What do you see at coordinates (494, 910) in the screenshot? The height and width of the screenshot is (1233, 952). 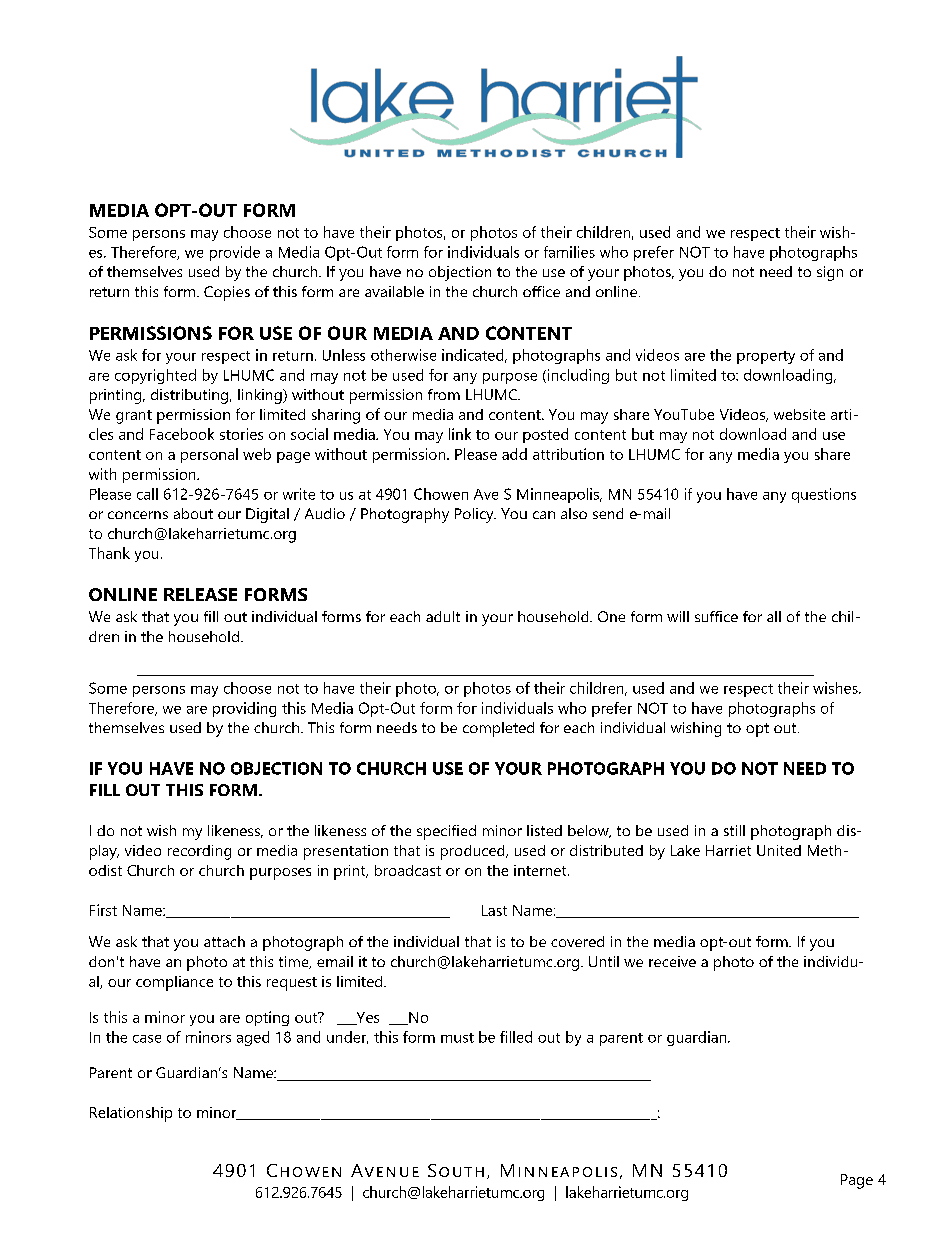 I see `Last` at bounding box center [494, 910].
